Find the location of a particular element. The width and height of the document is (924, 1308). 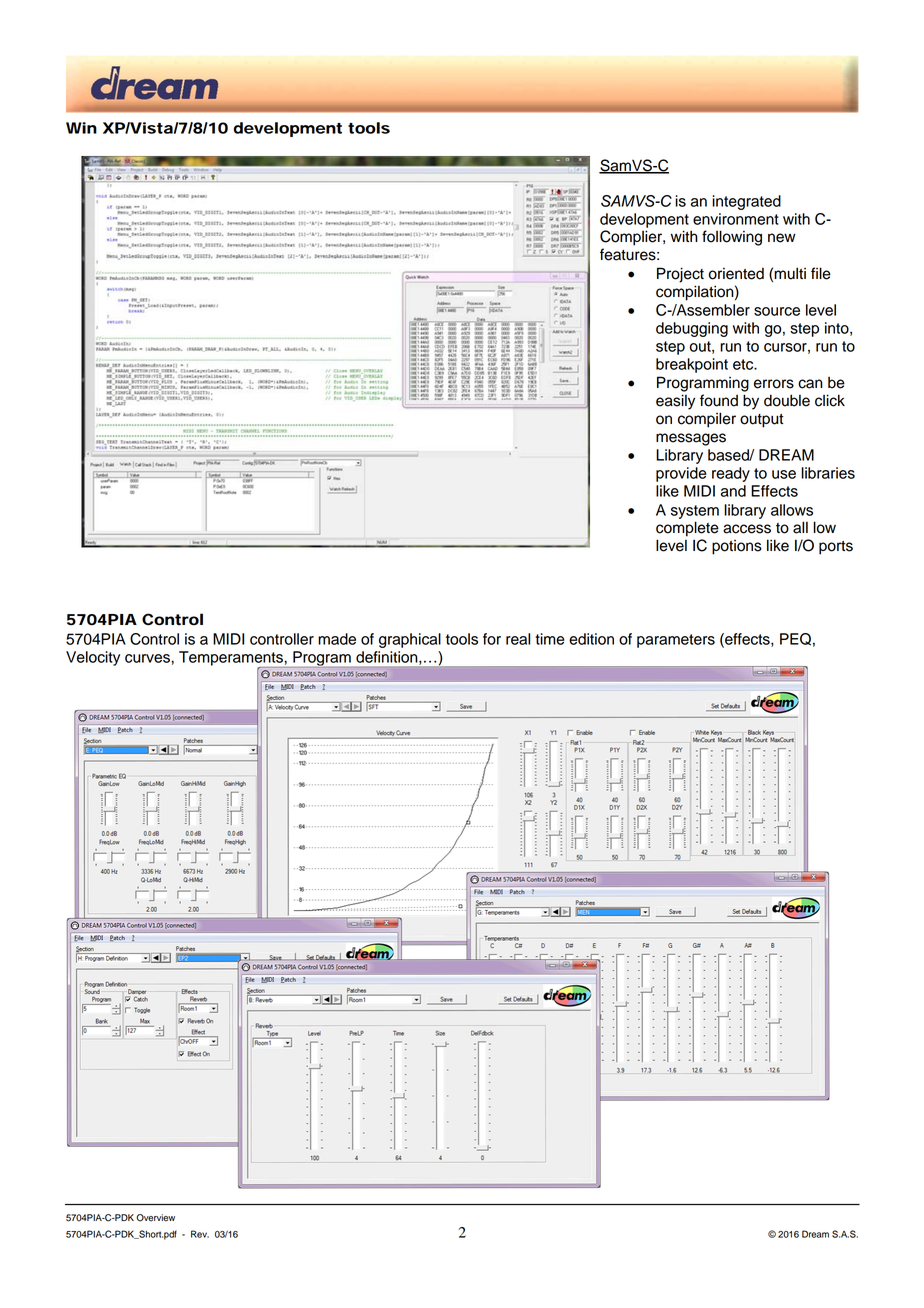

environment is located at coordinates (736, 219).
